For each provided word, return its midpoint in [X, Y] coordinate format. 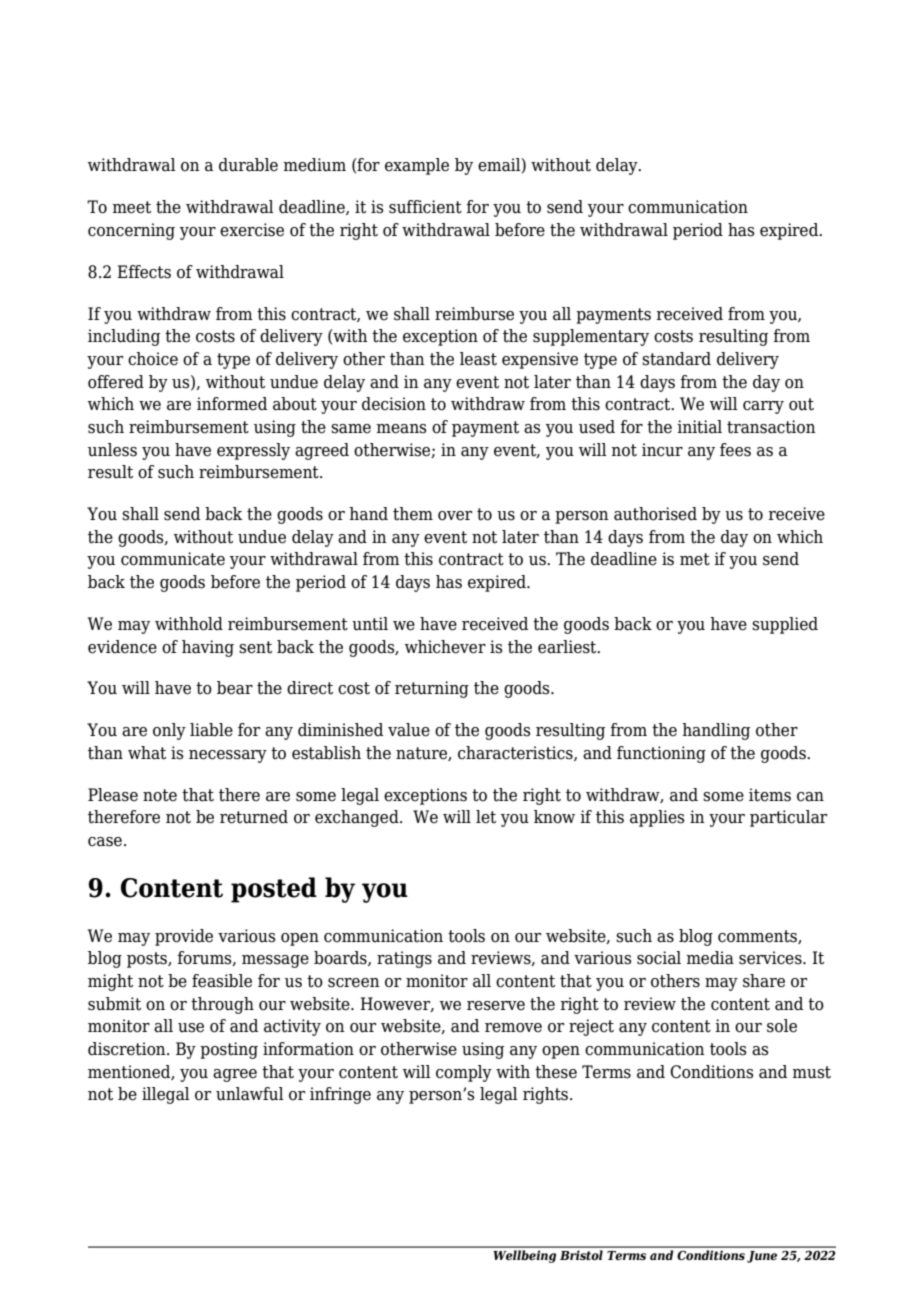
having [208, 648]
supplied [785, 625]
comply [464, 1073]
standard [676, 359]
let [486, 817]
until [370, 624]
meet [131, 207]
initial [699, 427]
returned [254, 817]
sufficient [425, 207]
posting [229, 1050]
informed [232, 404]
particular [788, 818]
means [401, 429]
